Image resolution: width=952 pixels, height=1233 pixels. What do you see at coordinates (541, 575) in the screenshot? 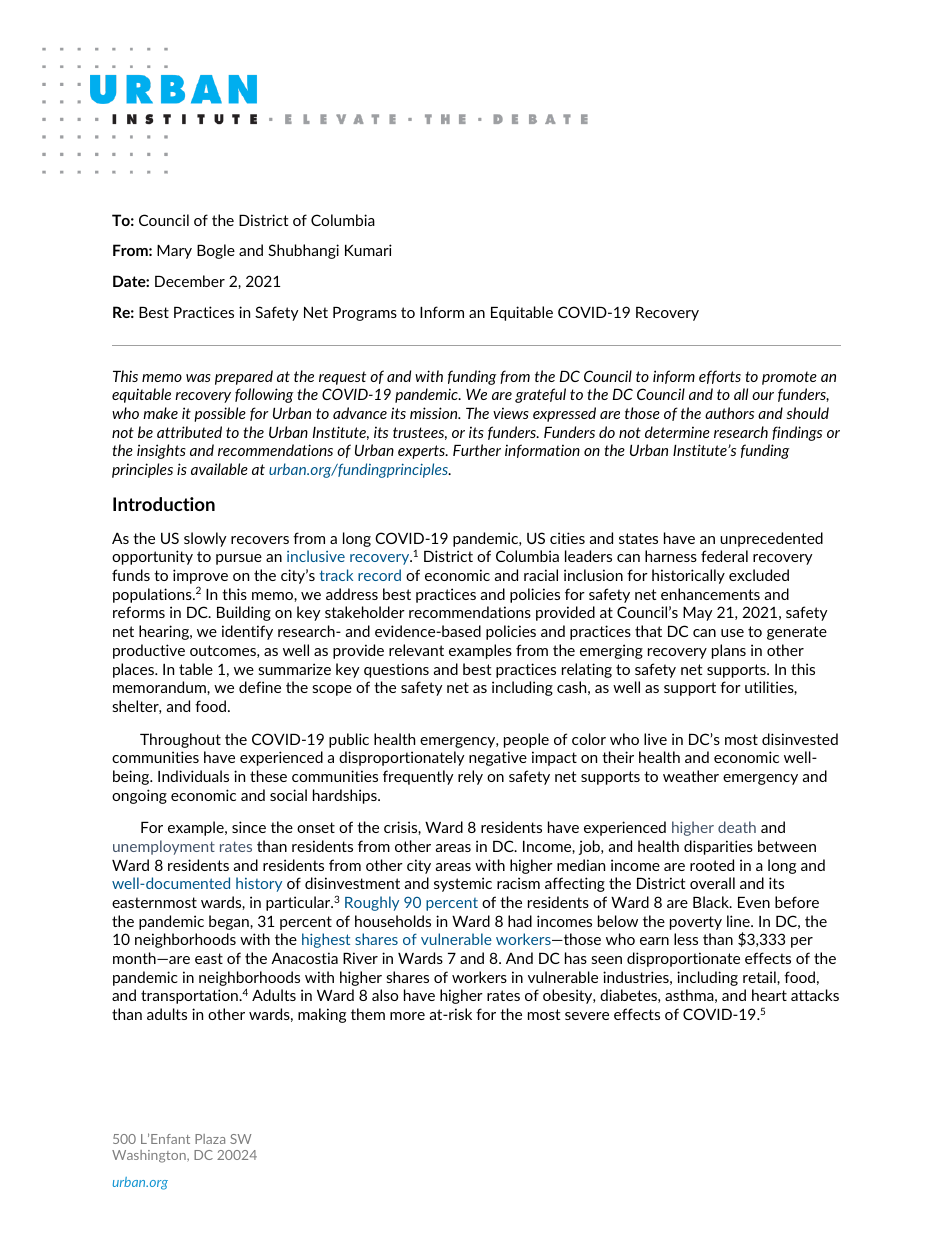
I see `racial` at bounding box center [541, 575].
